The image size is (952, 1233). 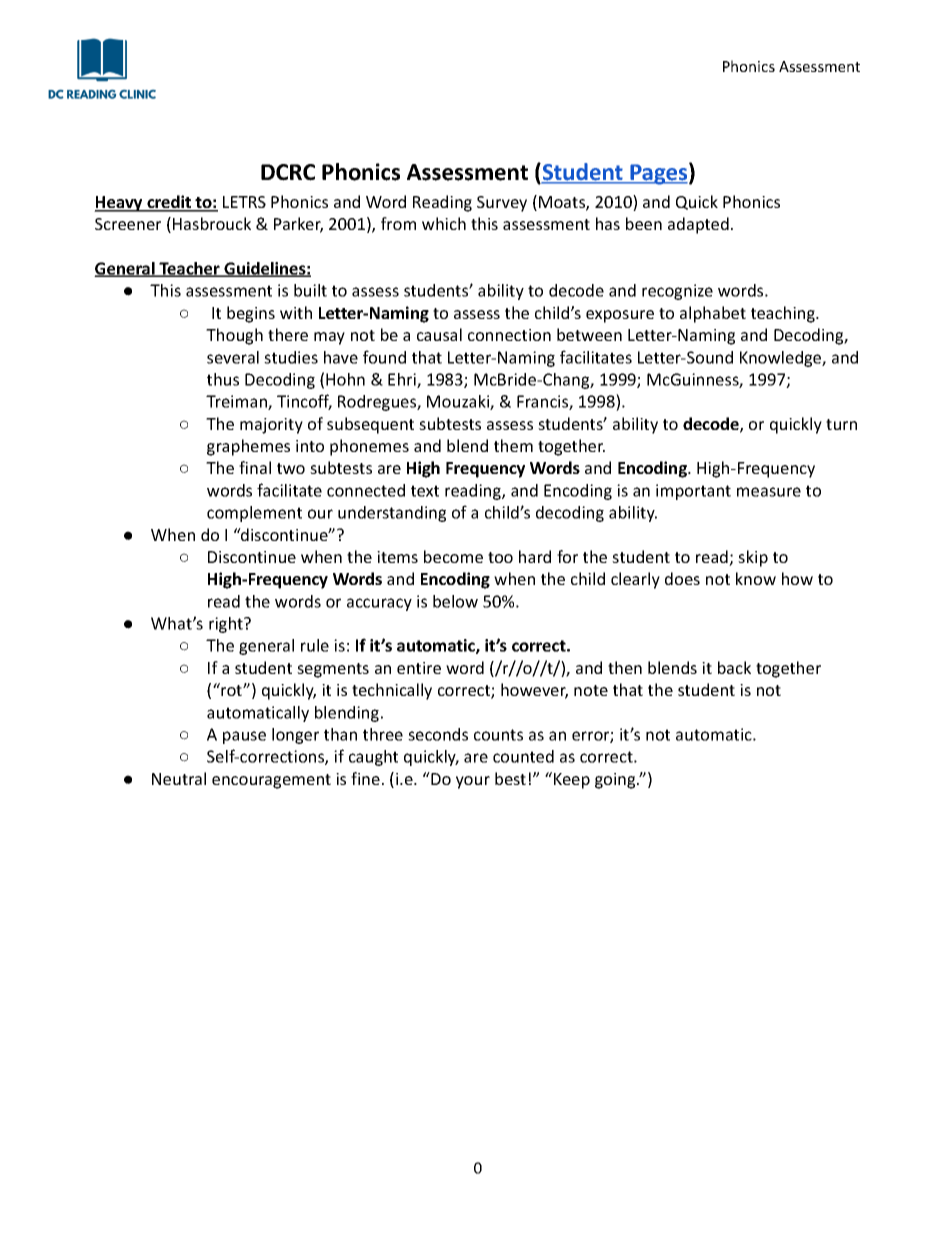 I want to click on thus, so click(x=223, y=379).
